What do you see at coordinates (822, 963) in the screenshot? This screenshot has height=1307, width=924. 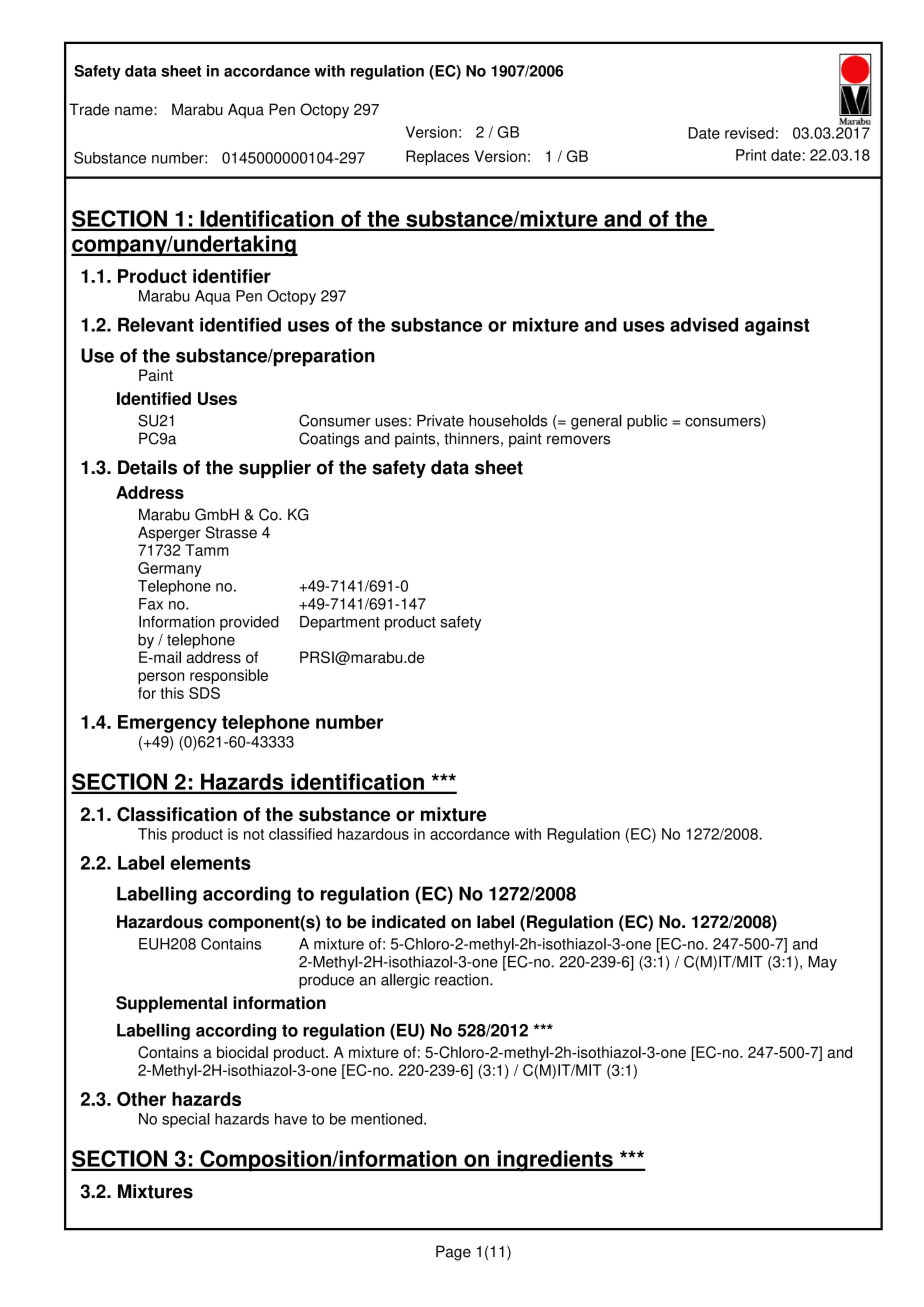 I see `May` at bounding box center [822, 963].
